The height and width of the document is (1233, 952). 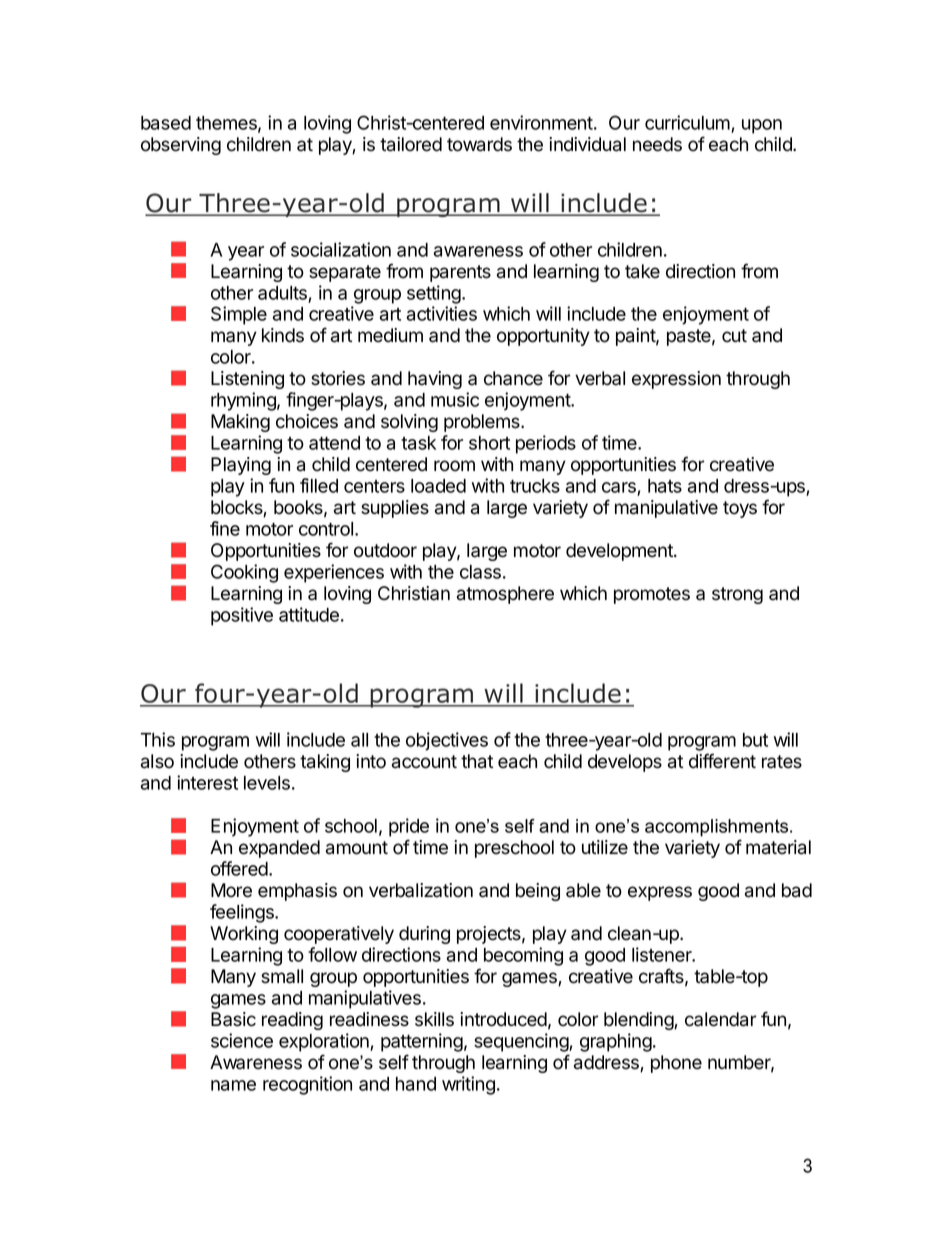 I want to click on curriculum, so click(x=687, y=122).
